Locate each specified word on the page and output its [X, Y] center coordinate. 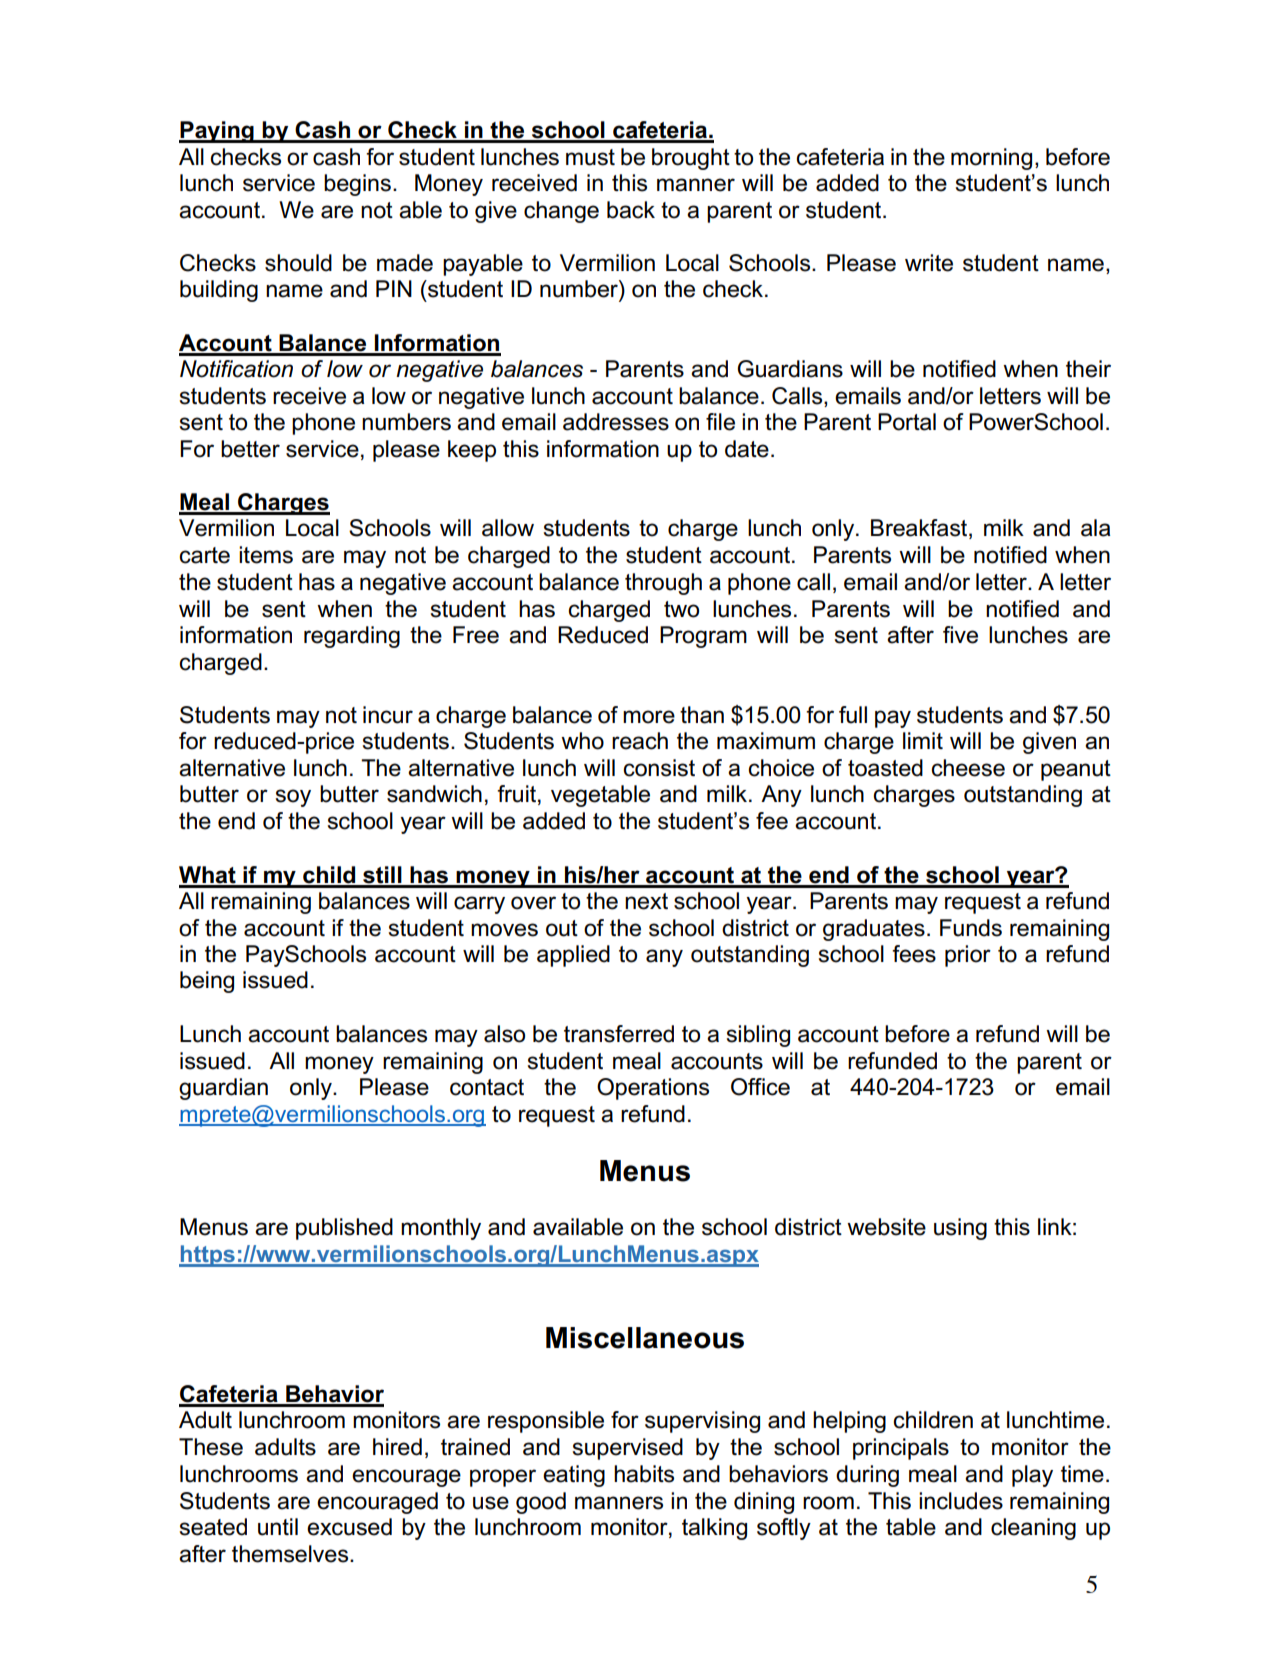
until [278, 1527]
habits [644, 1474]
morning [991, 159]
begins [357, 185]
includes [961, 1501]
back [631, 210]
